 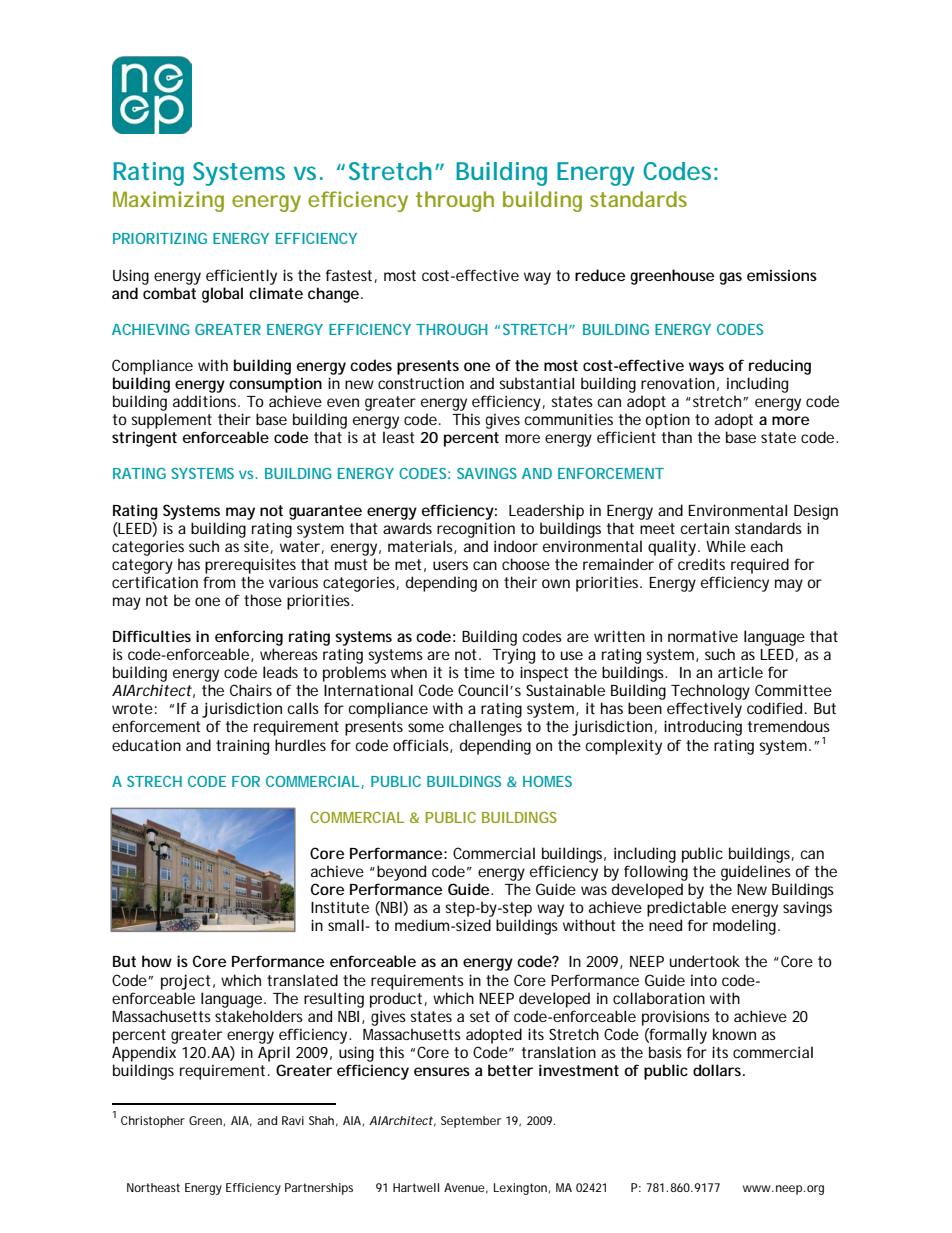 I want to click on gas, so click(x=730, y=278).
